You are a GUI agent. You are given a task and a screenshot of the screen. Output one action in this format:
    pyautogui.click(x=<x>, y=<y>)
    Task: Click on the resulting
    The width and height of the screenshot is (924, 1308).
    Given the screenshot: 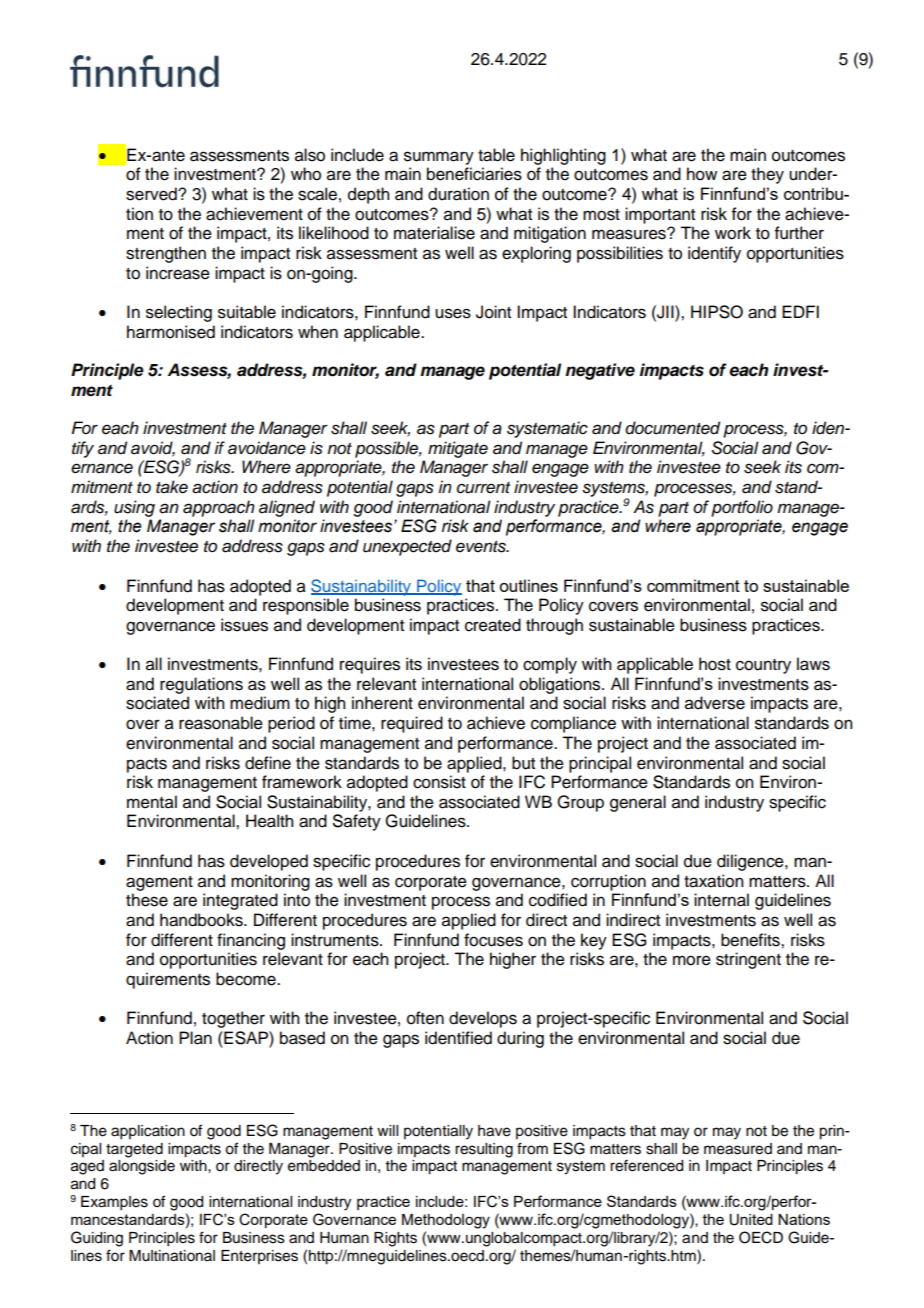 What is the action you would take?
    pyautogui.click(x=484, y=1150)
